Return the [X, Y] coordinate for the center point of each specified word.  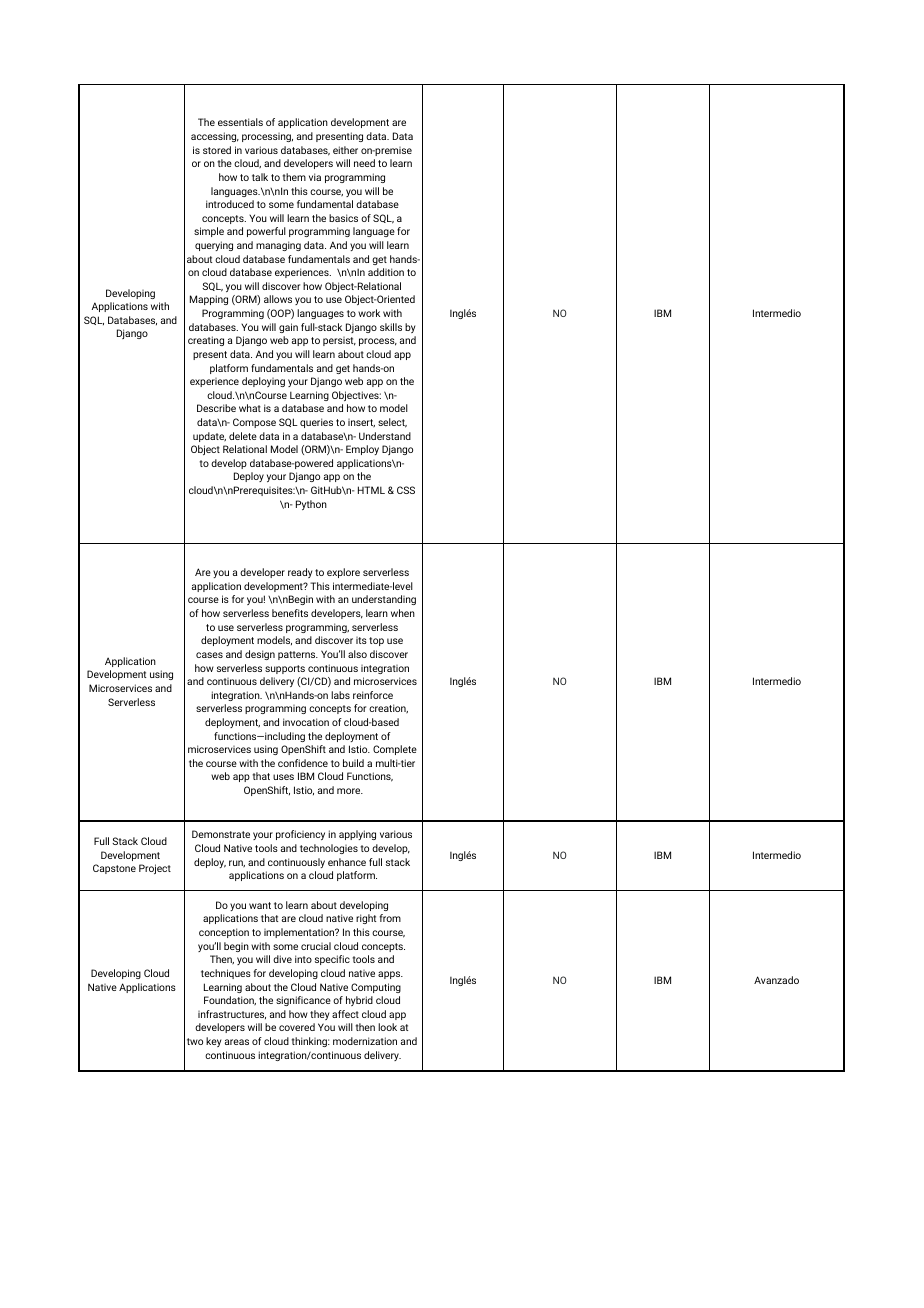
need [364, 163]
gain [288, 328]
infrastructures [232, 1014]
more [350, 791]
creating [206, 341]
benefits [290, 613]
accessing [215, 137]
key [213, 1042]
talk [260, 177]
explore [343, 573]
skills [391, 327]
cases [209, 655]
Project [155, 869]
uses [283, 777]
